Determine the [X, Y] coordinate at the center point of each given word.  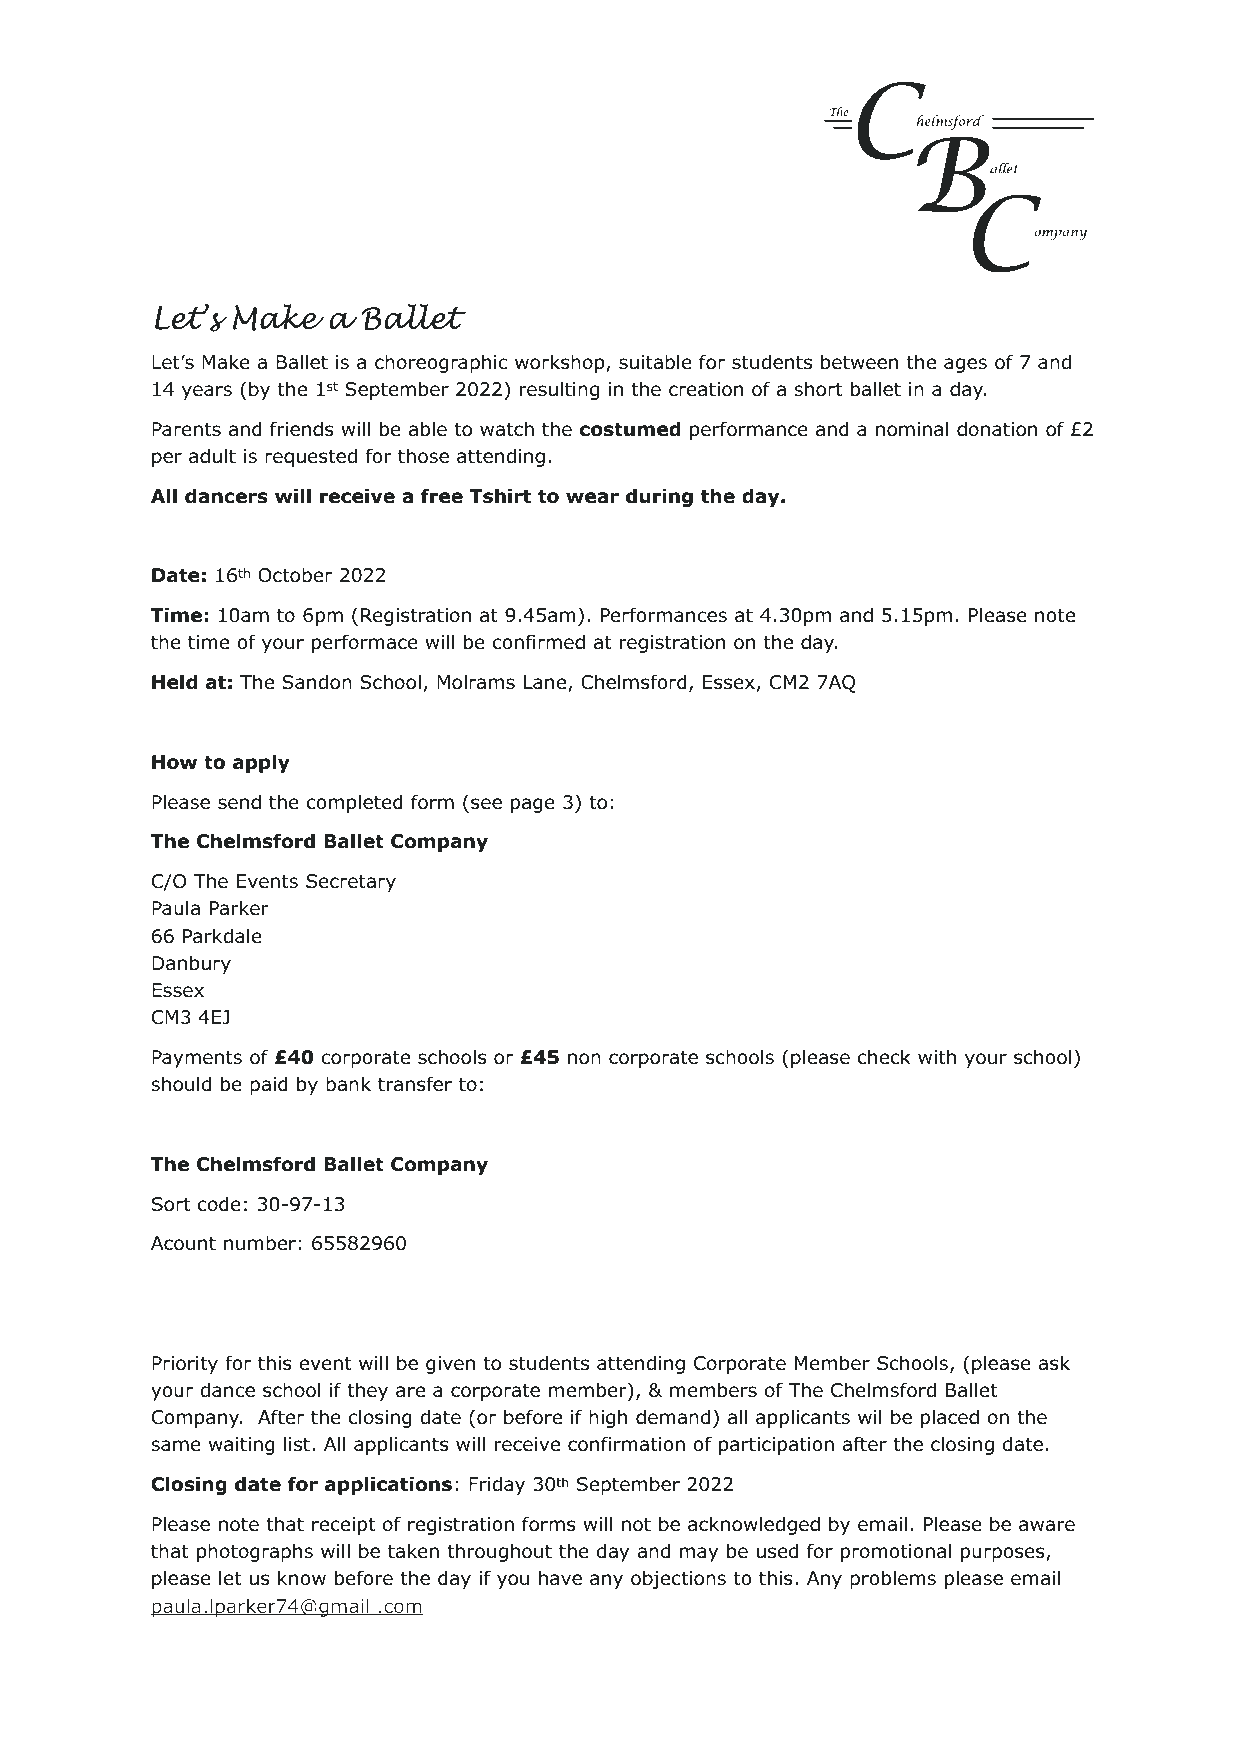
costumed [630, 429]
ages [965, 365]
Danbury [191, 964]
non [584, 1059]
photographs [255, 1552]
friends [302, 429]
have [560, 1578]
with [937, 1056]
